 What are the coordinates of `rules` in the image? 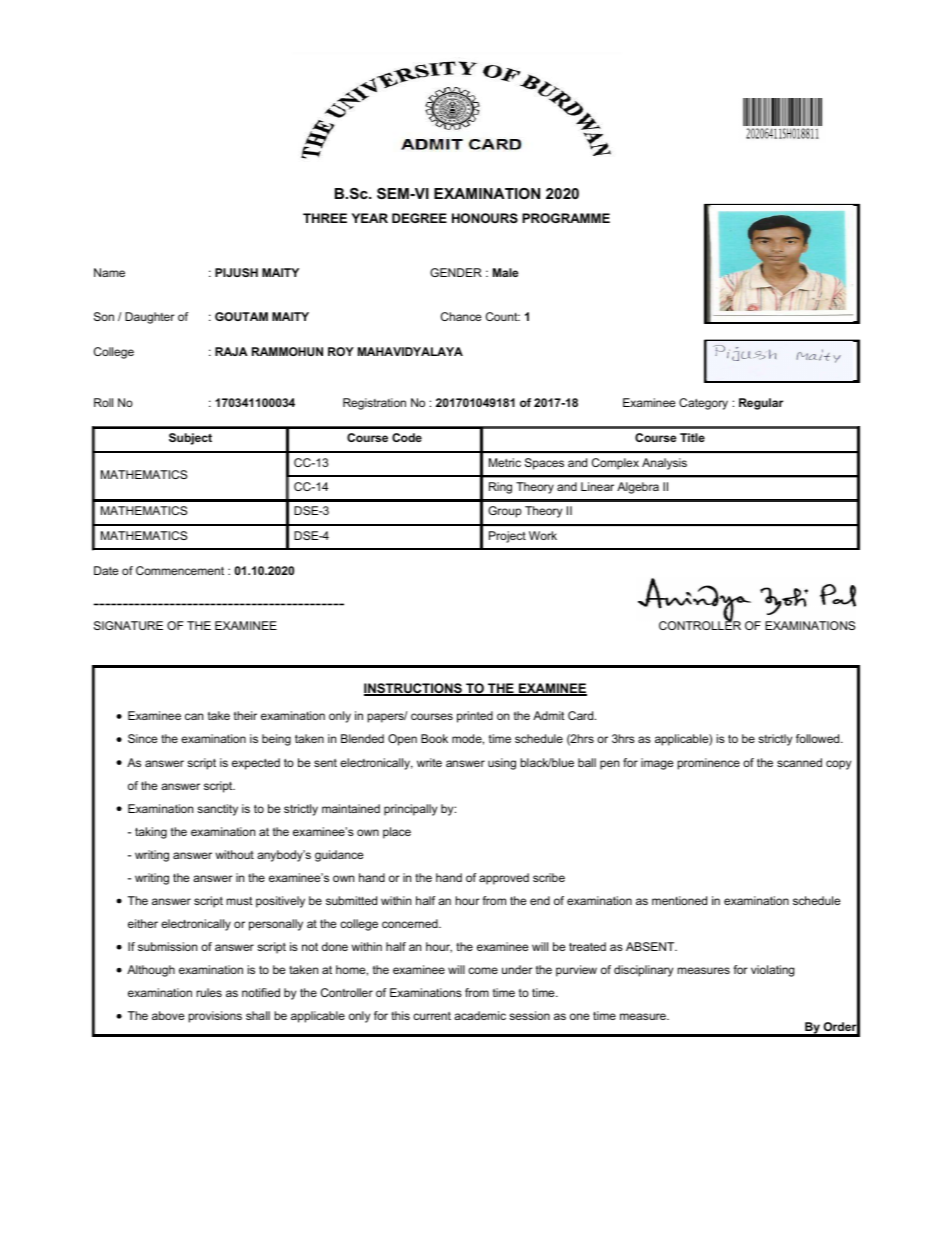 It's located at (209, 992).
